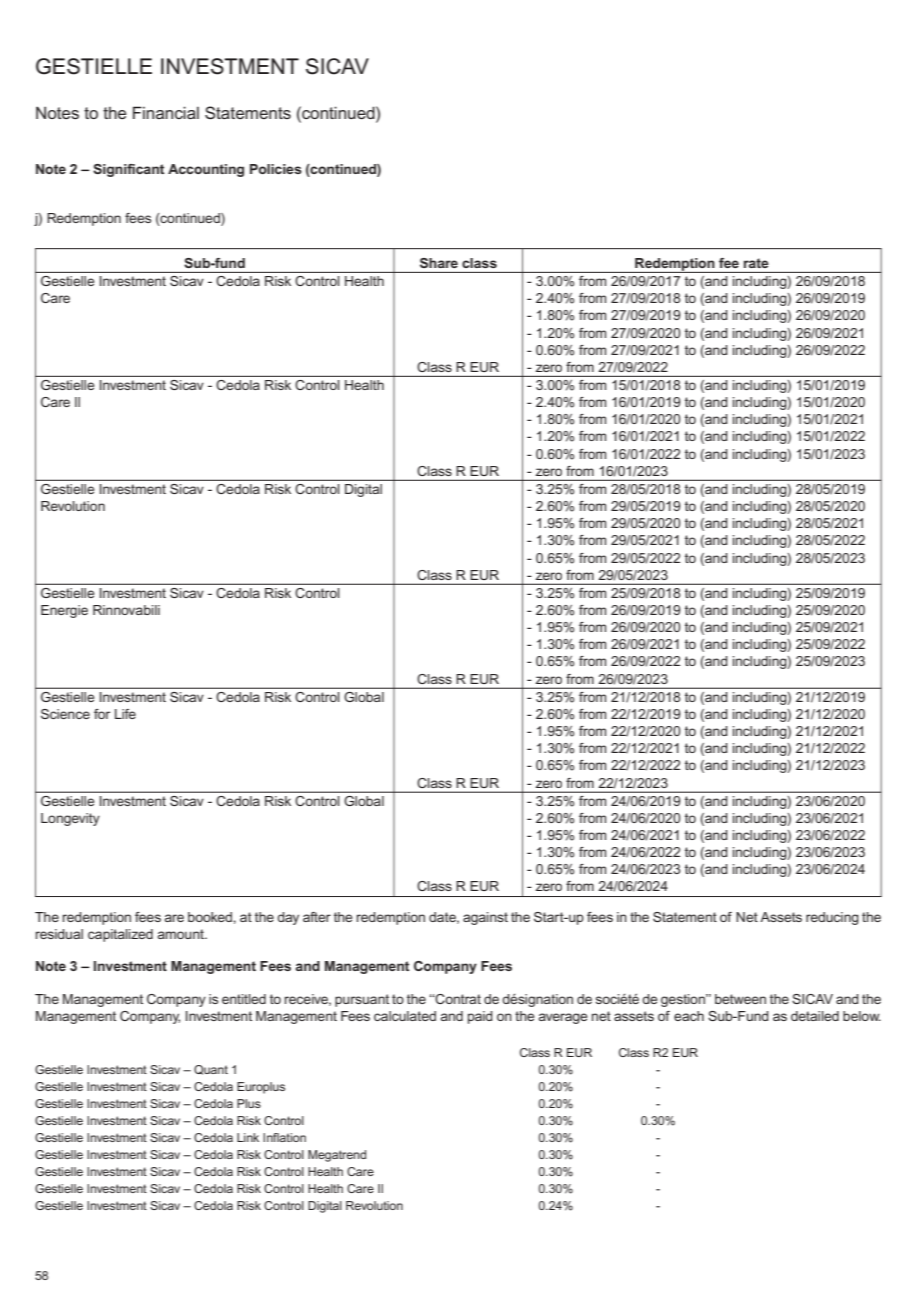 The height and width of the screenshot is (1309, 924). Describe the element at coordinates (166, 112) in the screenshot. I see `Financial` at that location.
